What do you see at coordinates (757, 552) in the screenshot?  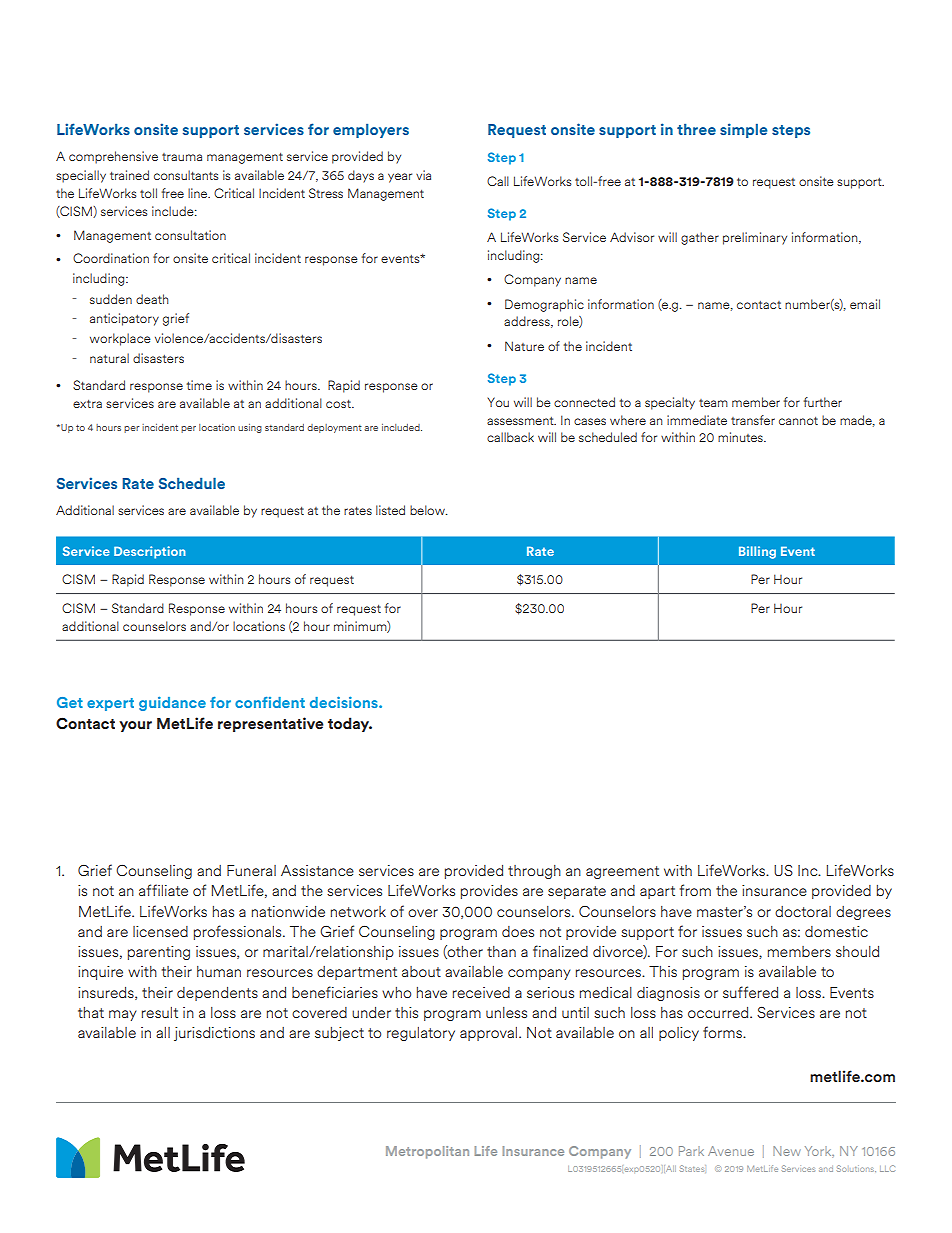 I see `Billing` at bounding box center [757, 552].
